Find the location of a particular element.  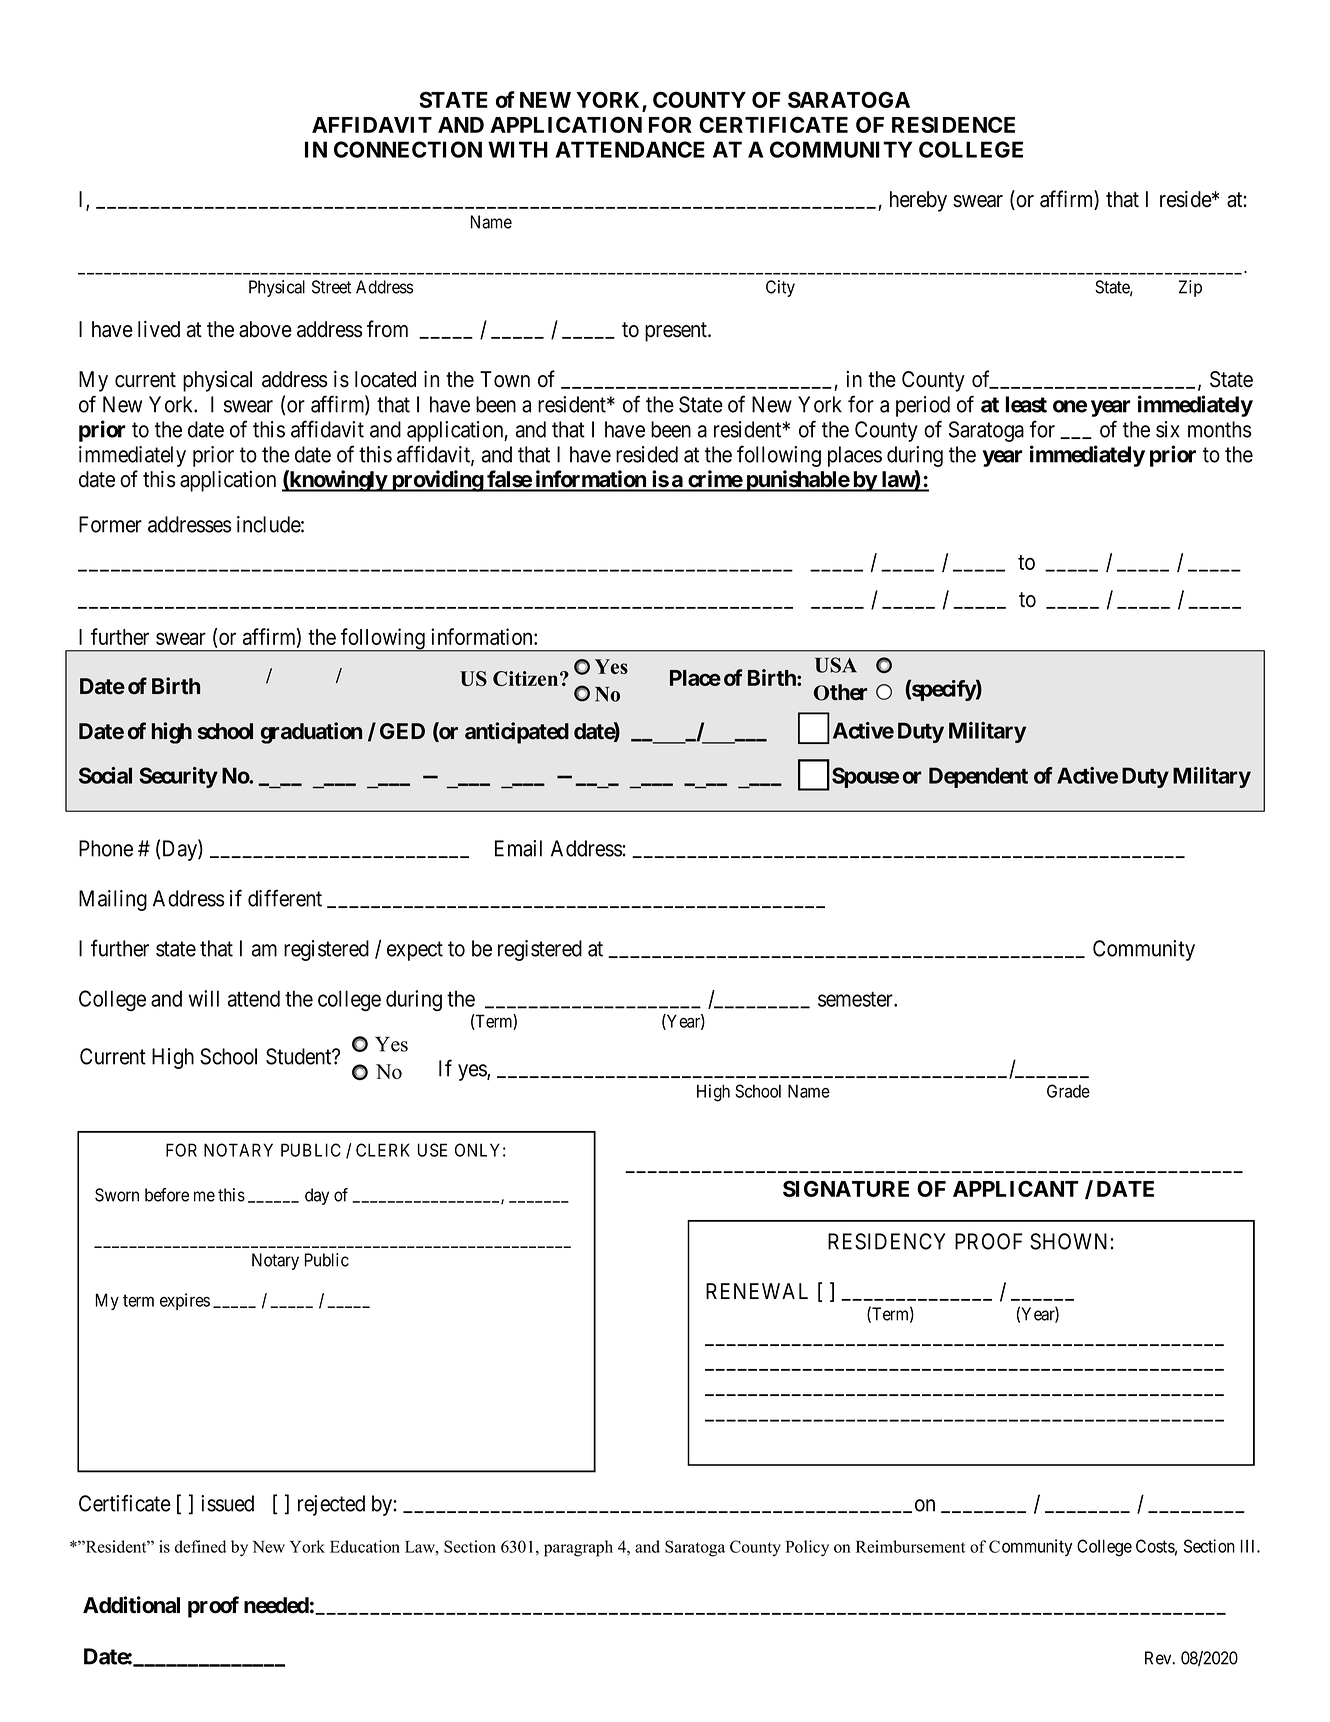

paragraph is located at coordinates (578, 1548).
